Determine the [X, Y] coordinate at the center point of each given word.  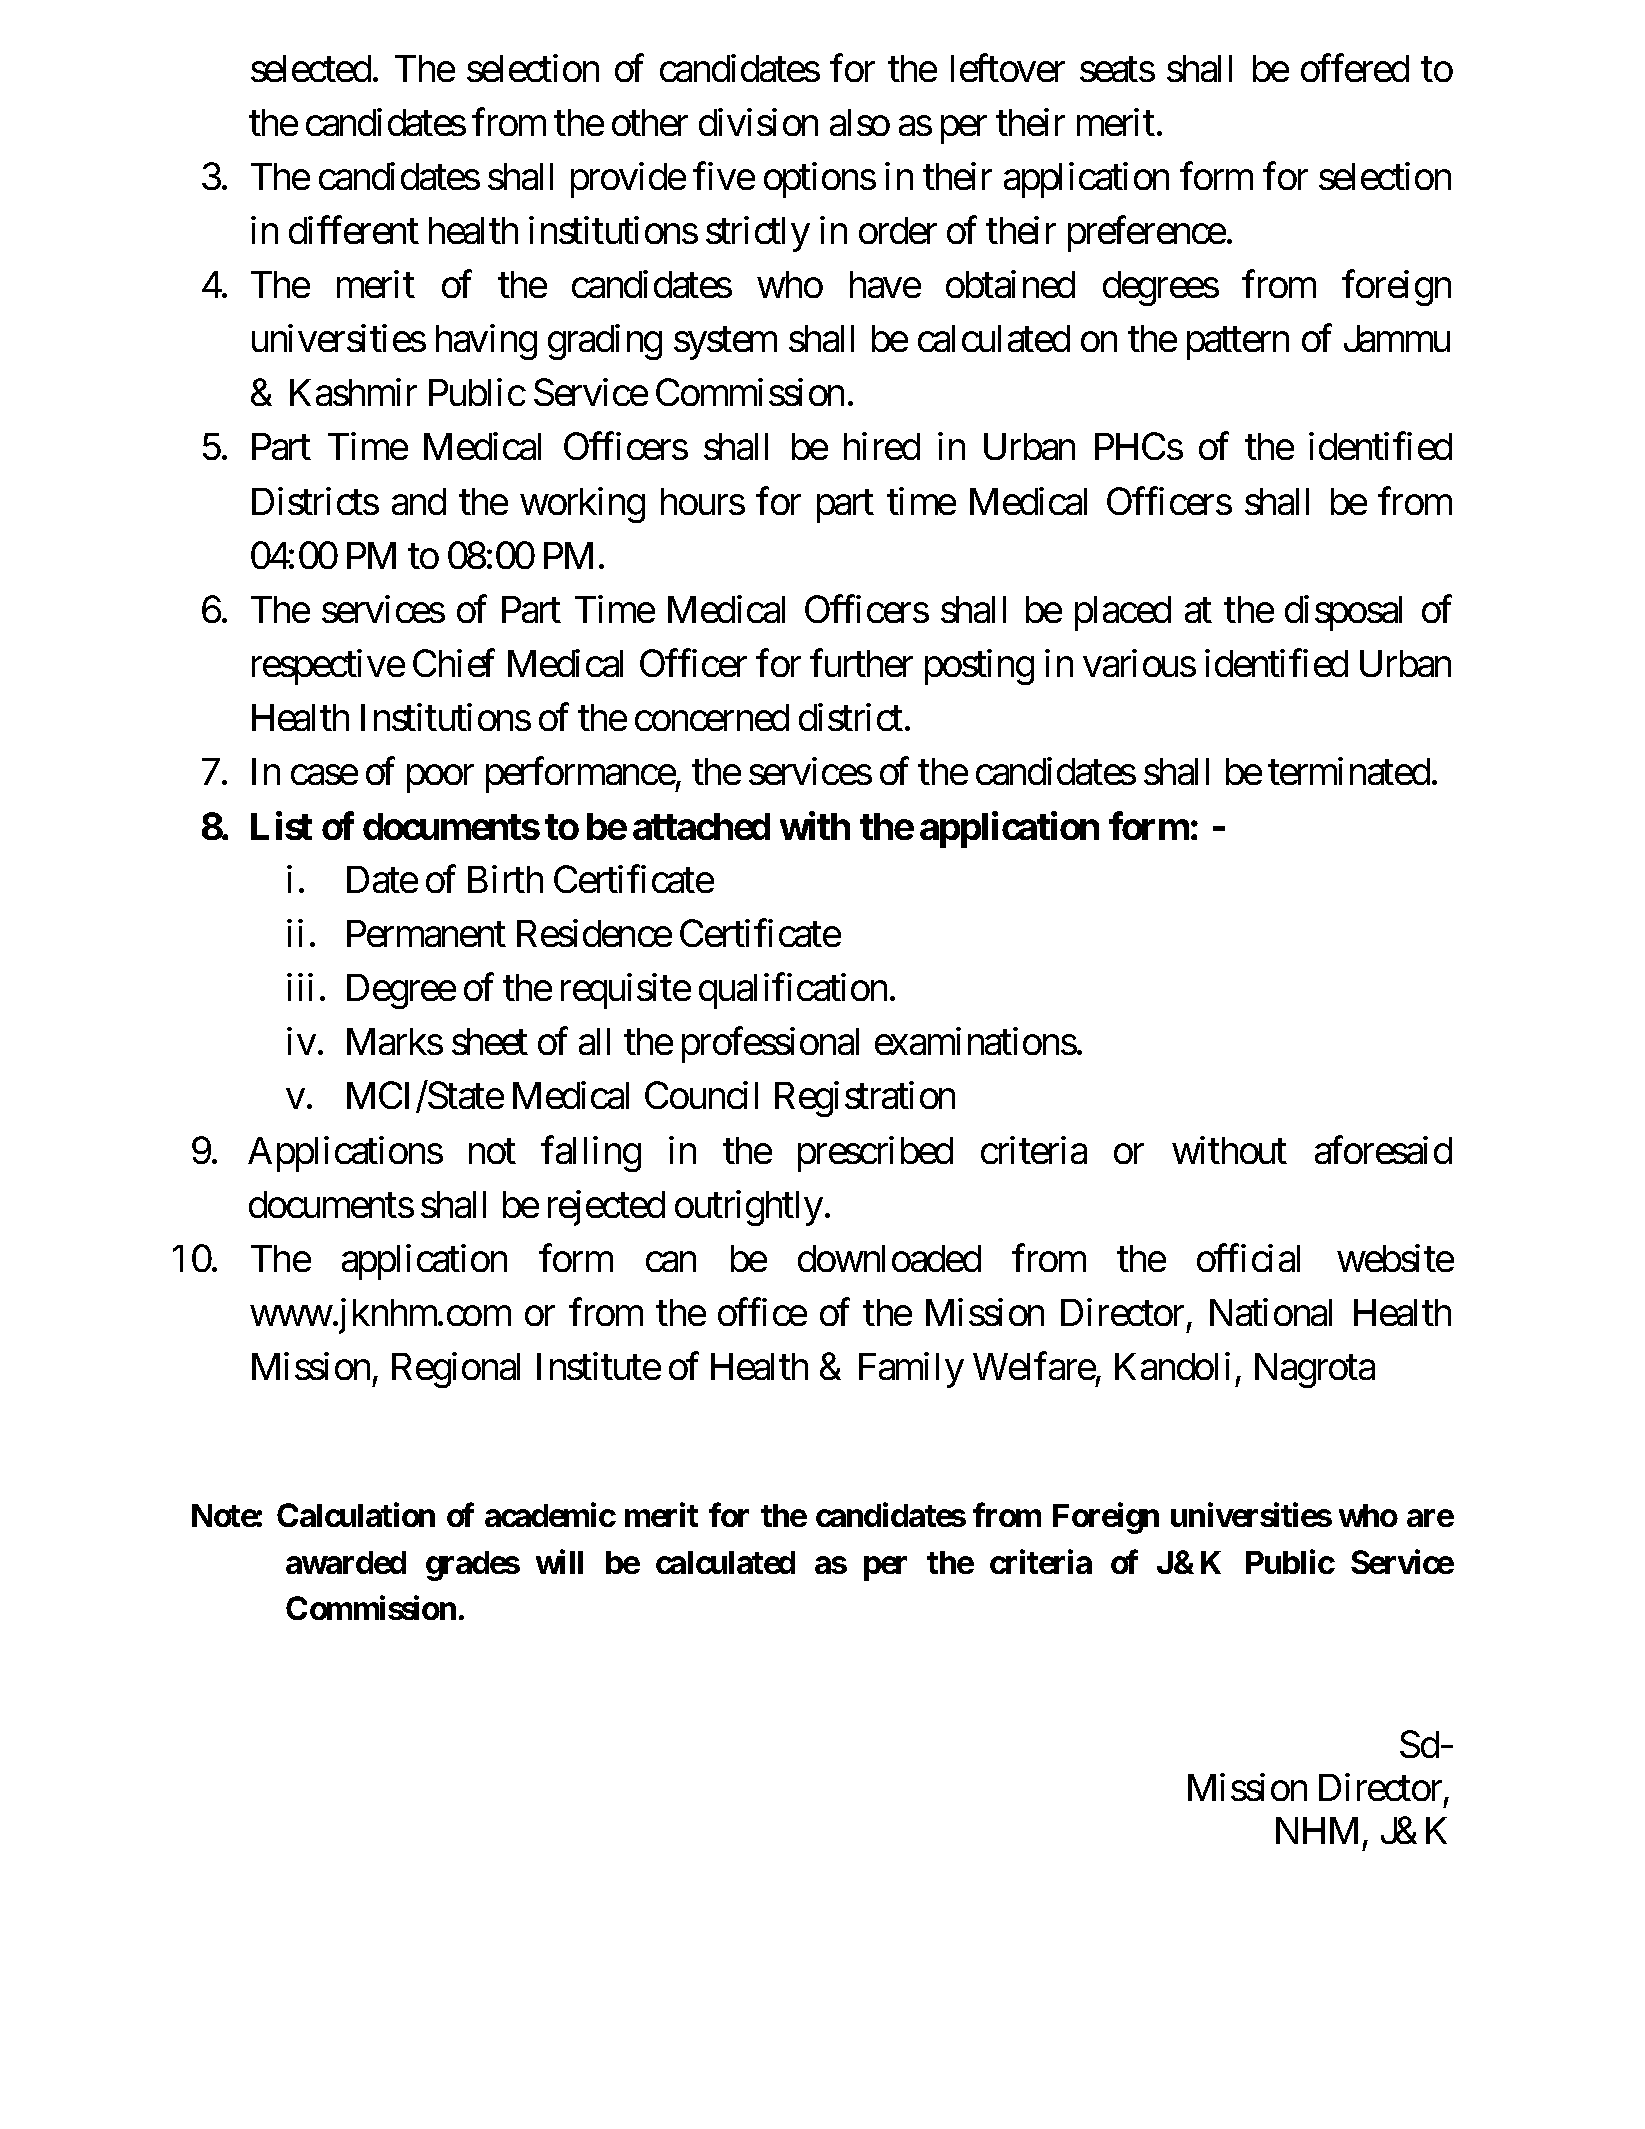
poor [440, 779]
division [758, 122]
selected [311, 68]
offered [1355, 68]
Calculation [356, 1515]
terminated [1349, 771]
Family [911, 1370]
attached [701, 826]
